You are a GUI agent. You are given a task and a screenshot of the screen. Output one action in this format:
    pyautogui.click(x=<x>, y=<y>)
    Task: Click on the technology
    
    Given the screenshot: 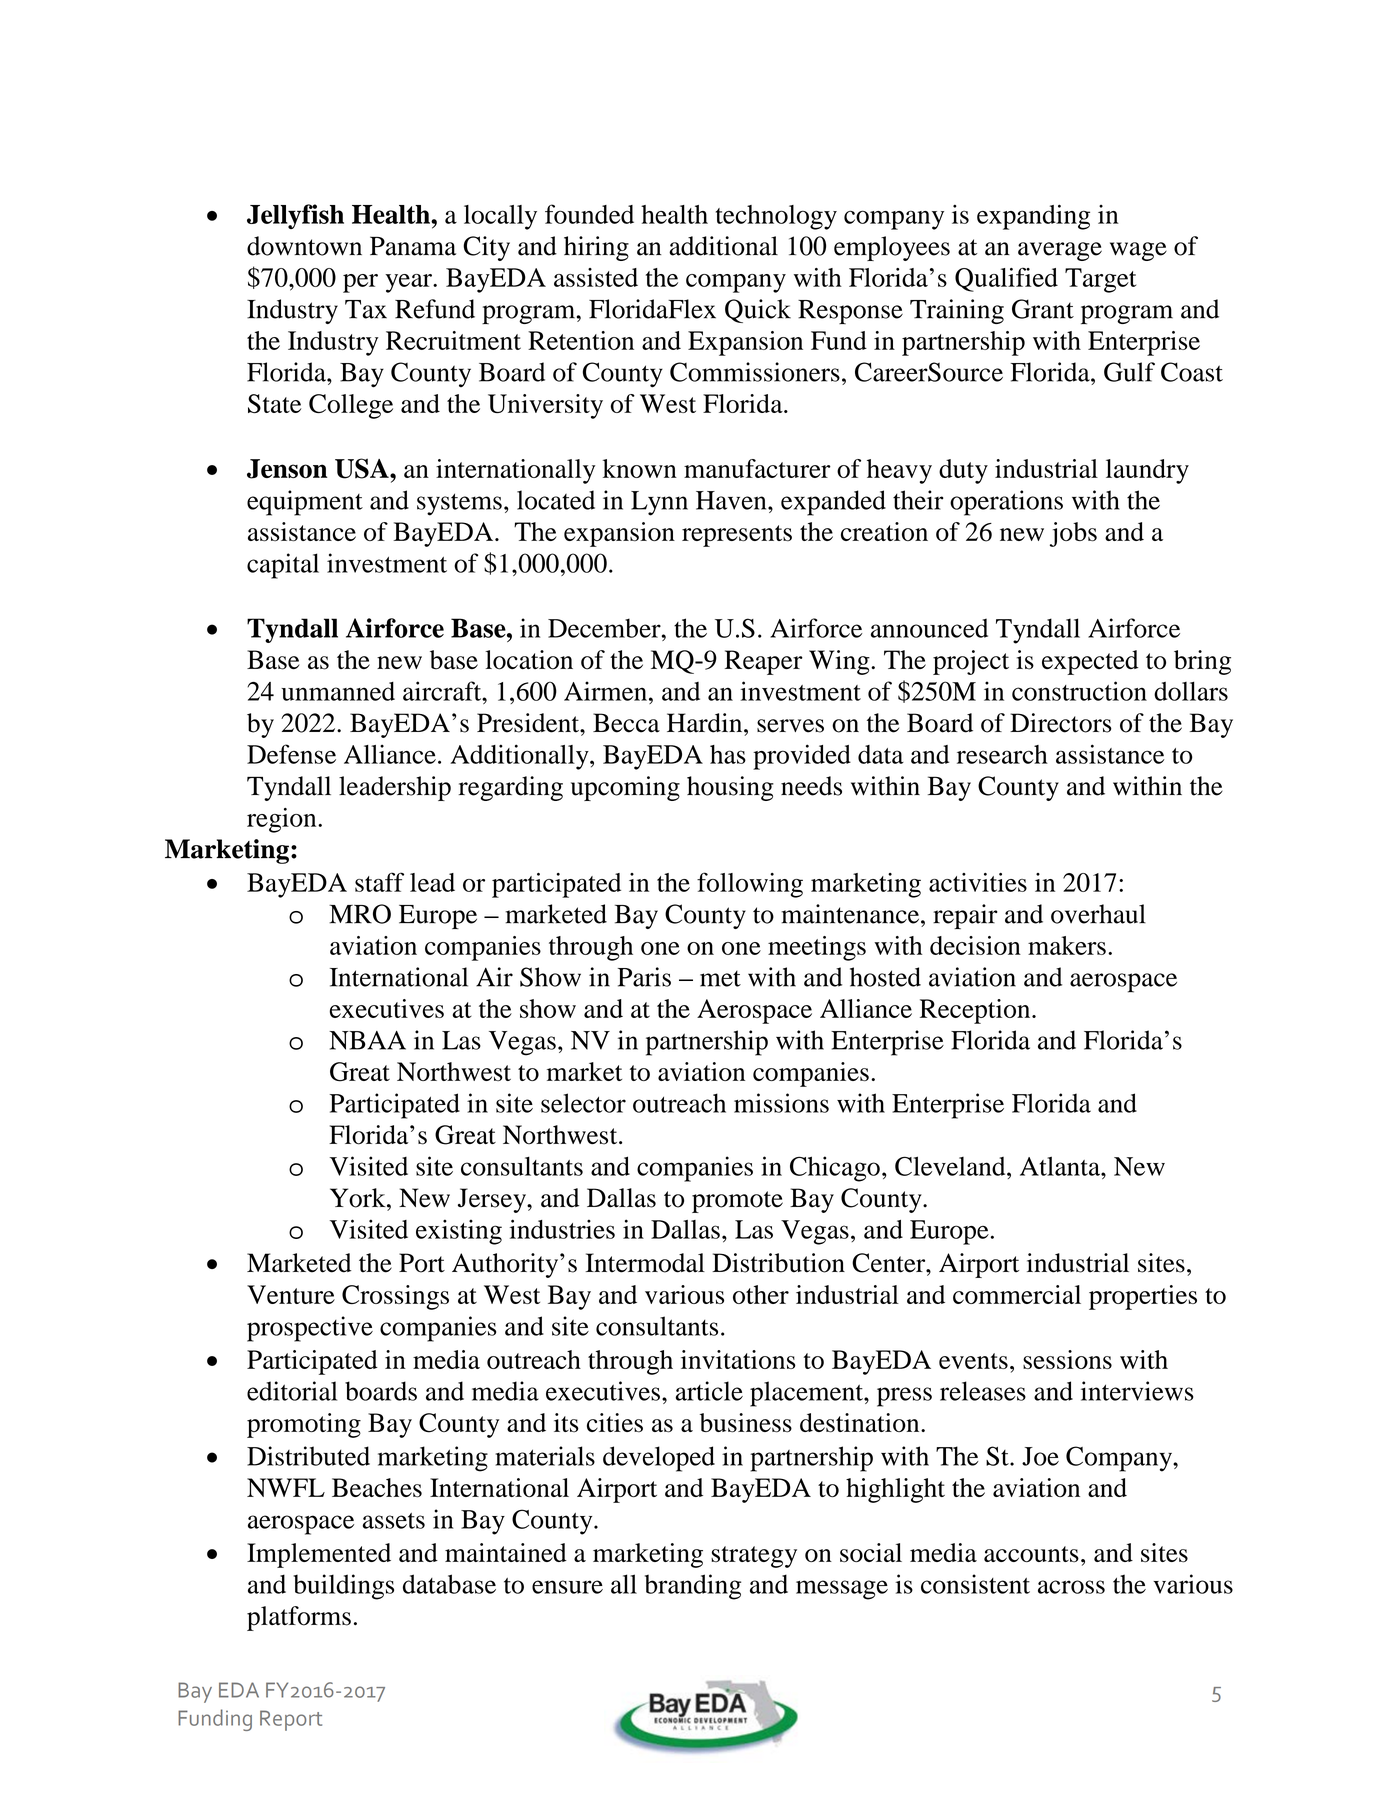 What is the action you would take?
    pyautogui.click(x=776, y=217)
